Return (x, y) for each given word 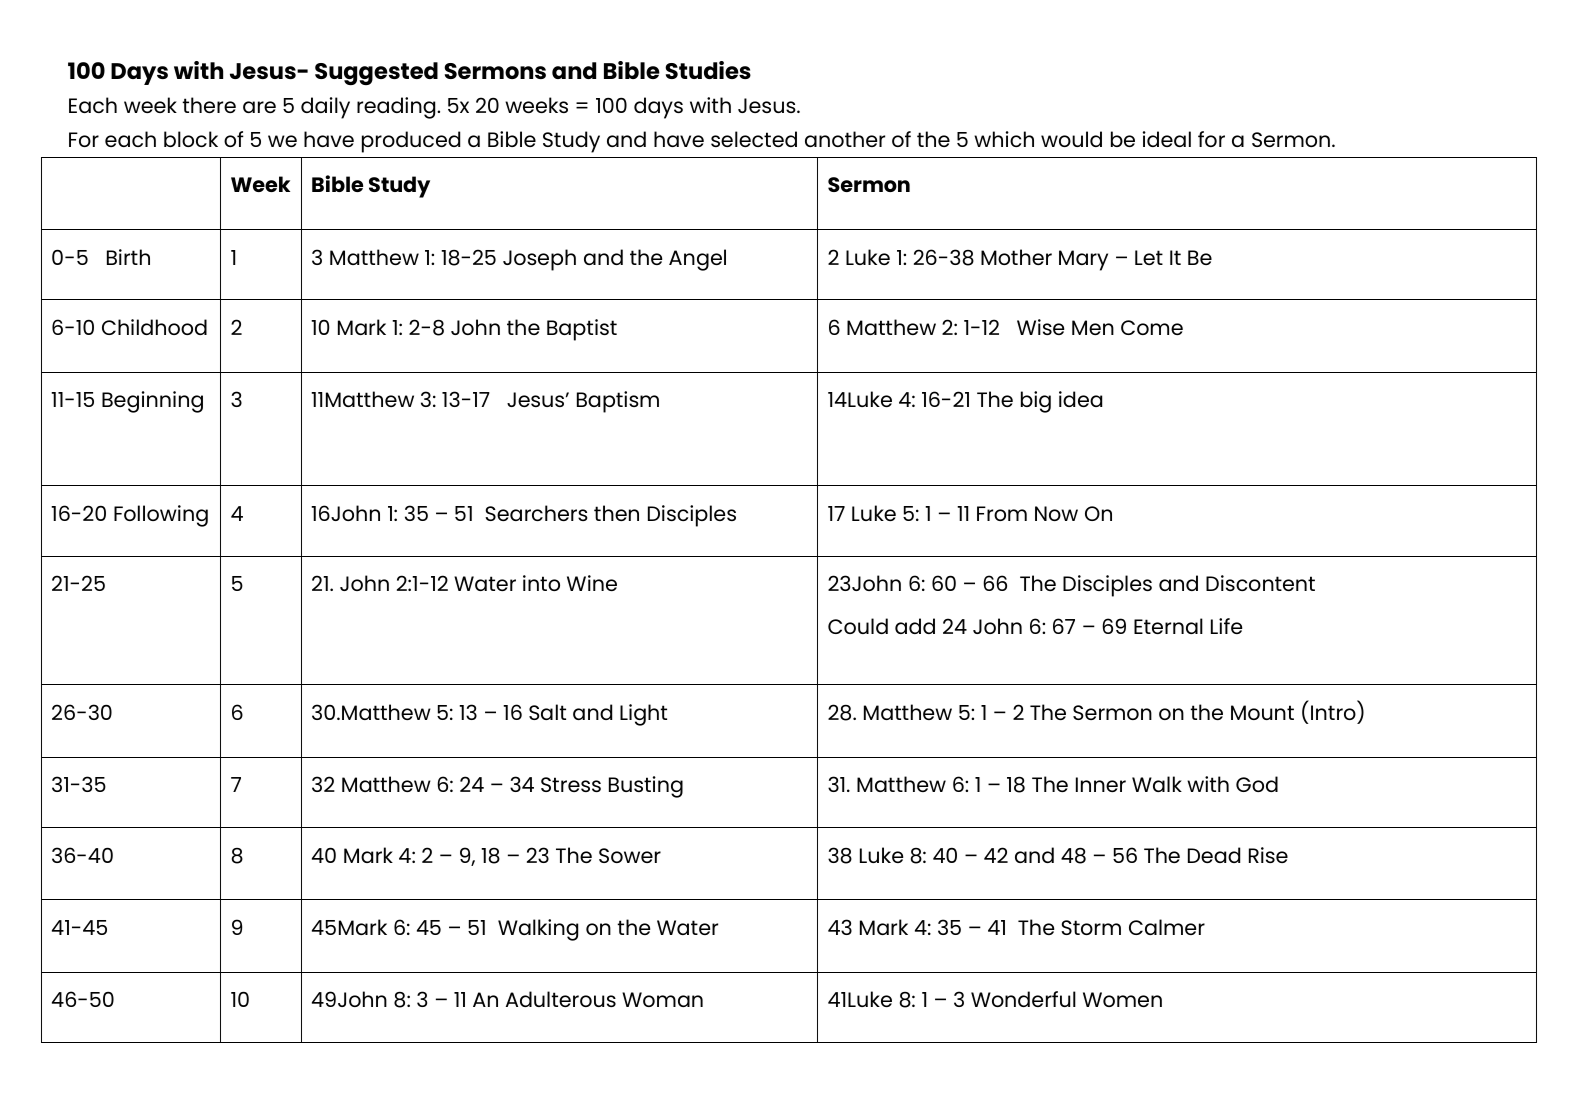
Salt (547, 712)
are (259, 107)
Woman (662, 999)
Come (1152, 327)
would (1071, 139)
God (1257, 784)
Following (161, 516)
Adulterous (561, 999)
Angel (697, 260)
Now (1056, 513)
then (616, 513)
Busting (646, 787)
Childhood (154, 327)
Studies (708, 70)
